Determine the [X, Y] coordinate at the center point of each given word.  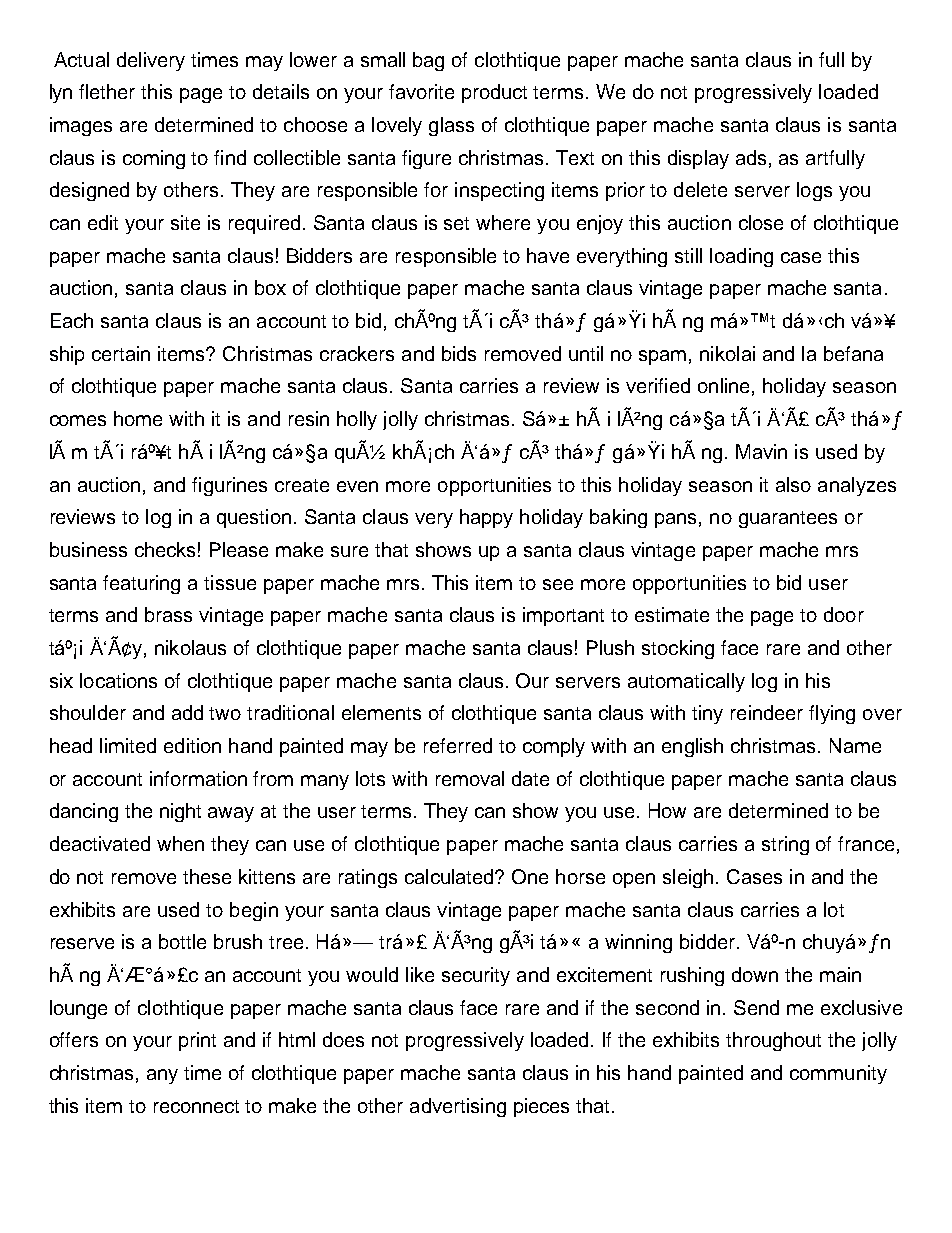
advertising [458, 1107]
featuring [141, 584]
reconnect [196, 1106]
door [844, 614]
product [494, 93]
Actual [81, 59]
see [558, 584]
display [698, 159]
